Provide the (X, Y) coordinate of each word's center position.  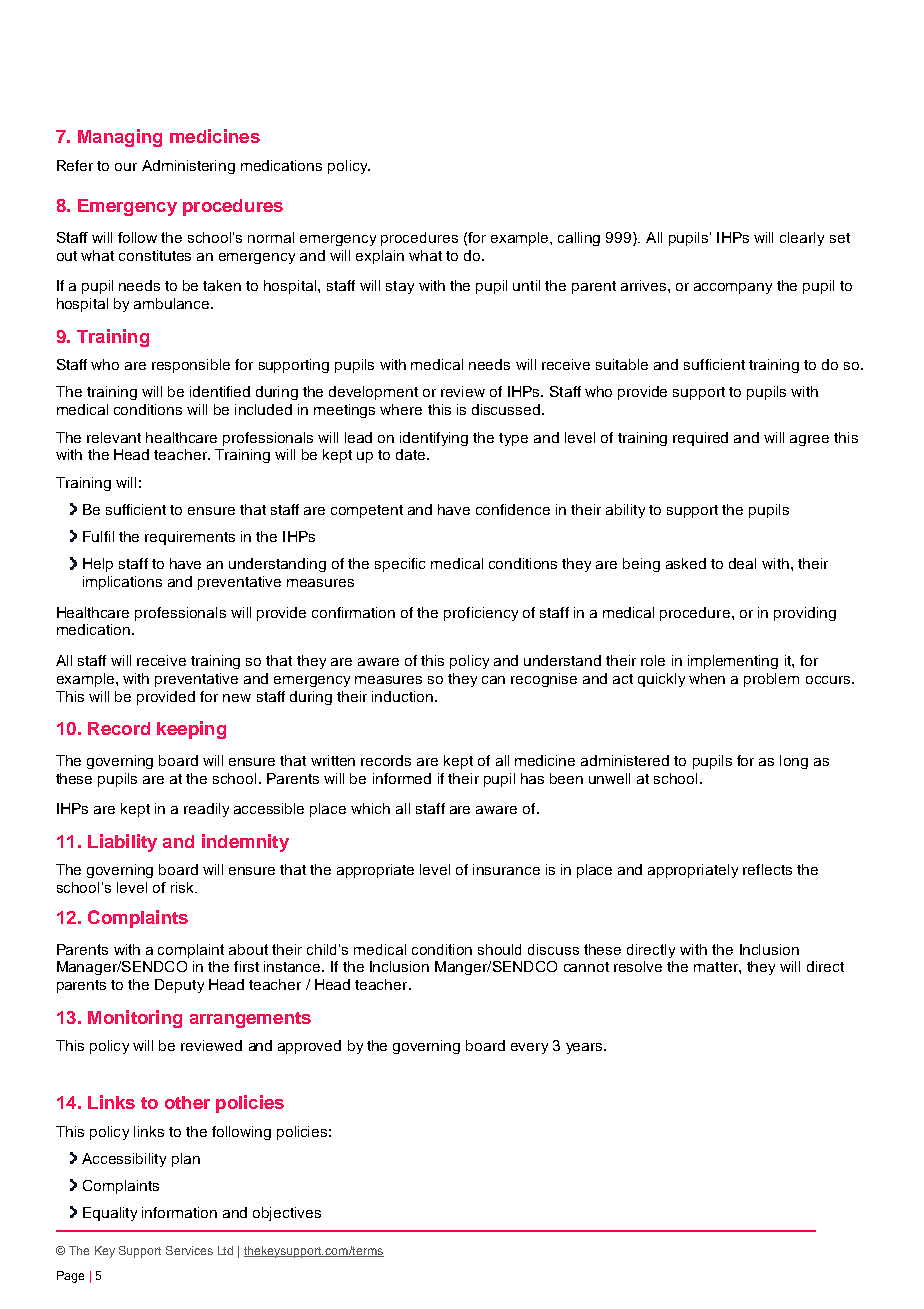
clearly (802, 239)
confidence (513, 509)
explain (380, 257)
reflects (767, 869)
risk (183, 887)
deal (742, 563)
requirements (190, 538)
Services (189, 1250)
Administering (188, 167)
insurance (506, 869)
